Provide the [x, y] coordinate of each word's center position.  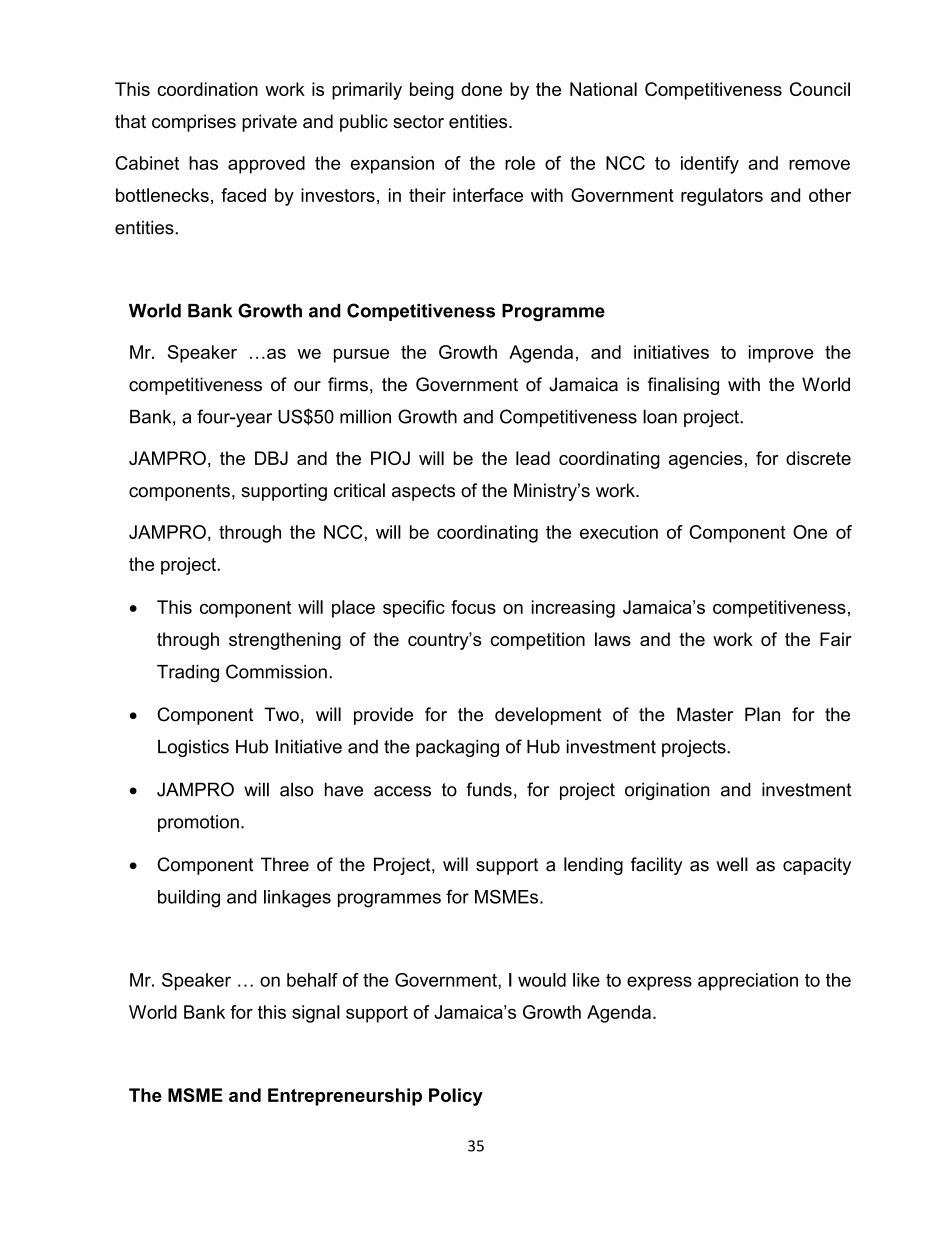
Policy [456, 1097]
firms [348, 384]
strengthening [285, 641]
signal [316, 1014]
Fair [836, 639]
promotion [198, 823]
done [481, 89]
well [732, 864]
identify [710, 165]
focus [473, 607]
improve [781, 354]
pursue [361, 356]
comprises [194, 123]
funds [489, 789]
